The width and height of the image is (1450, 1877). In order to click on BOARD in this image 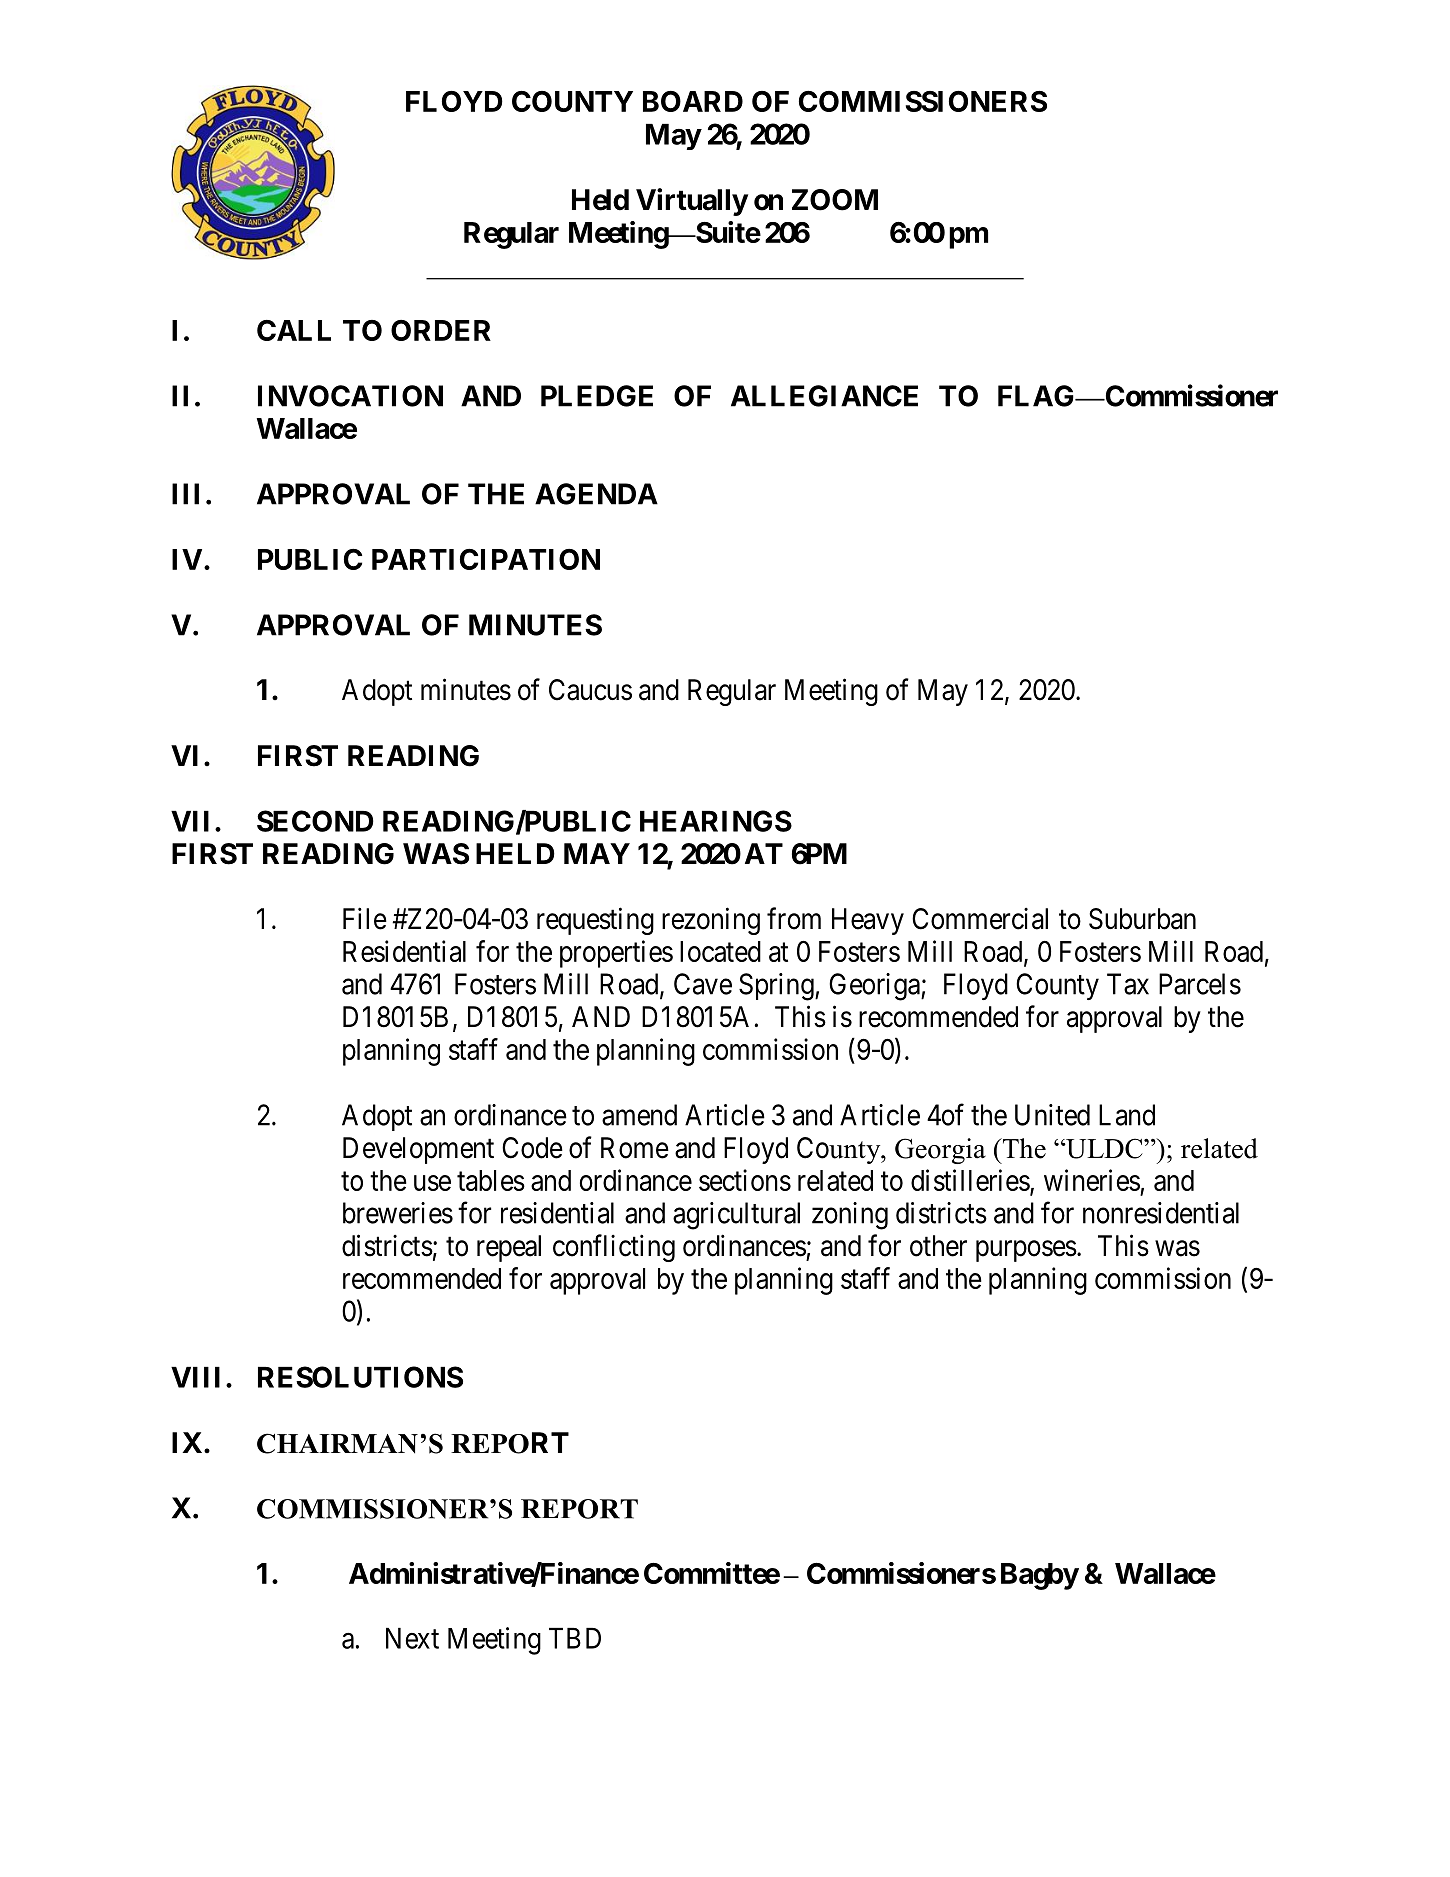, I will do `click(693, 101)`.
